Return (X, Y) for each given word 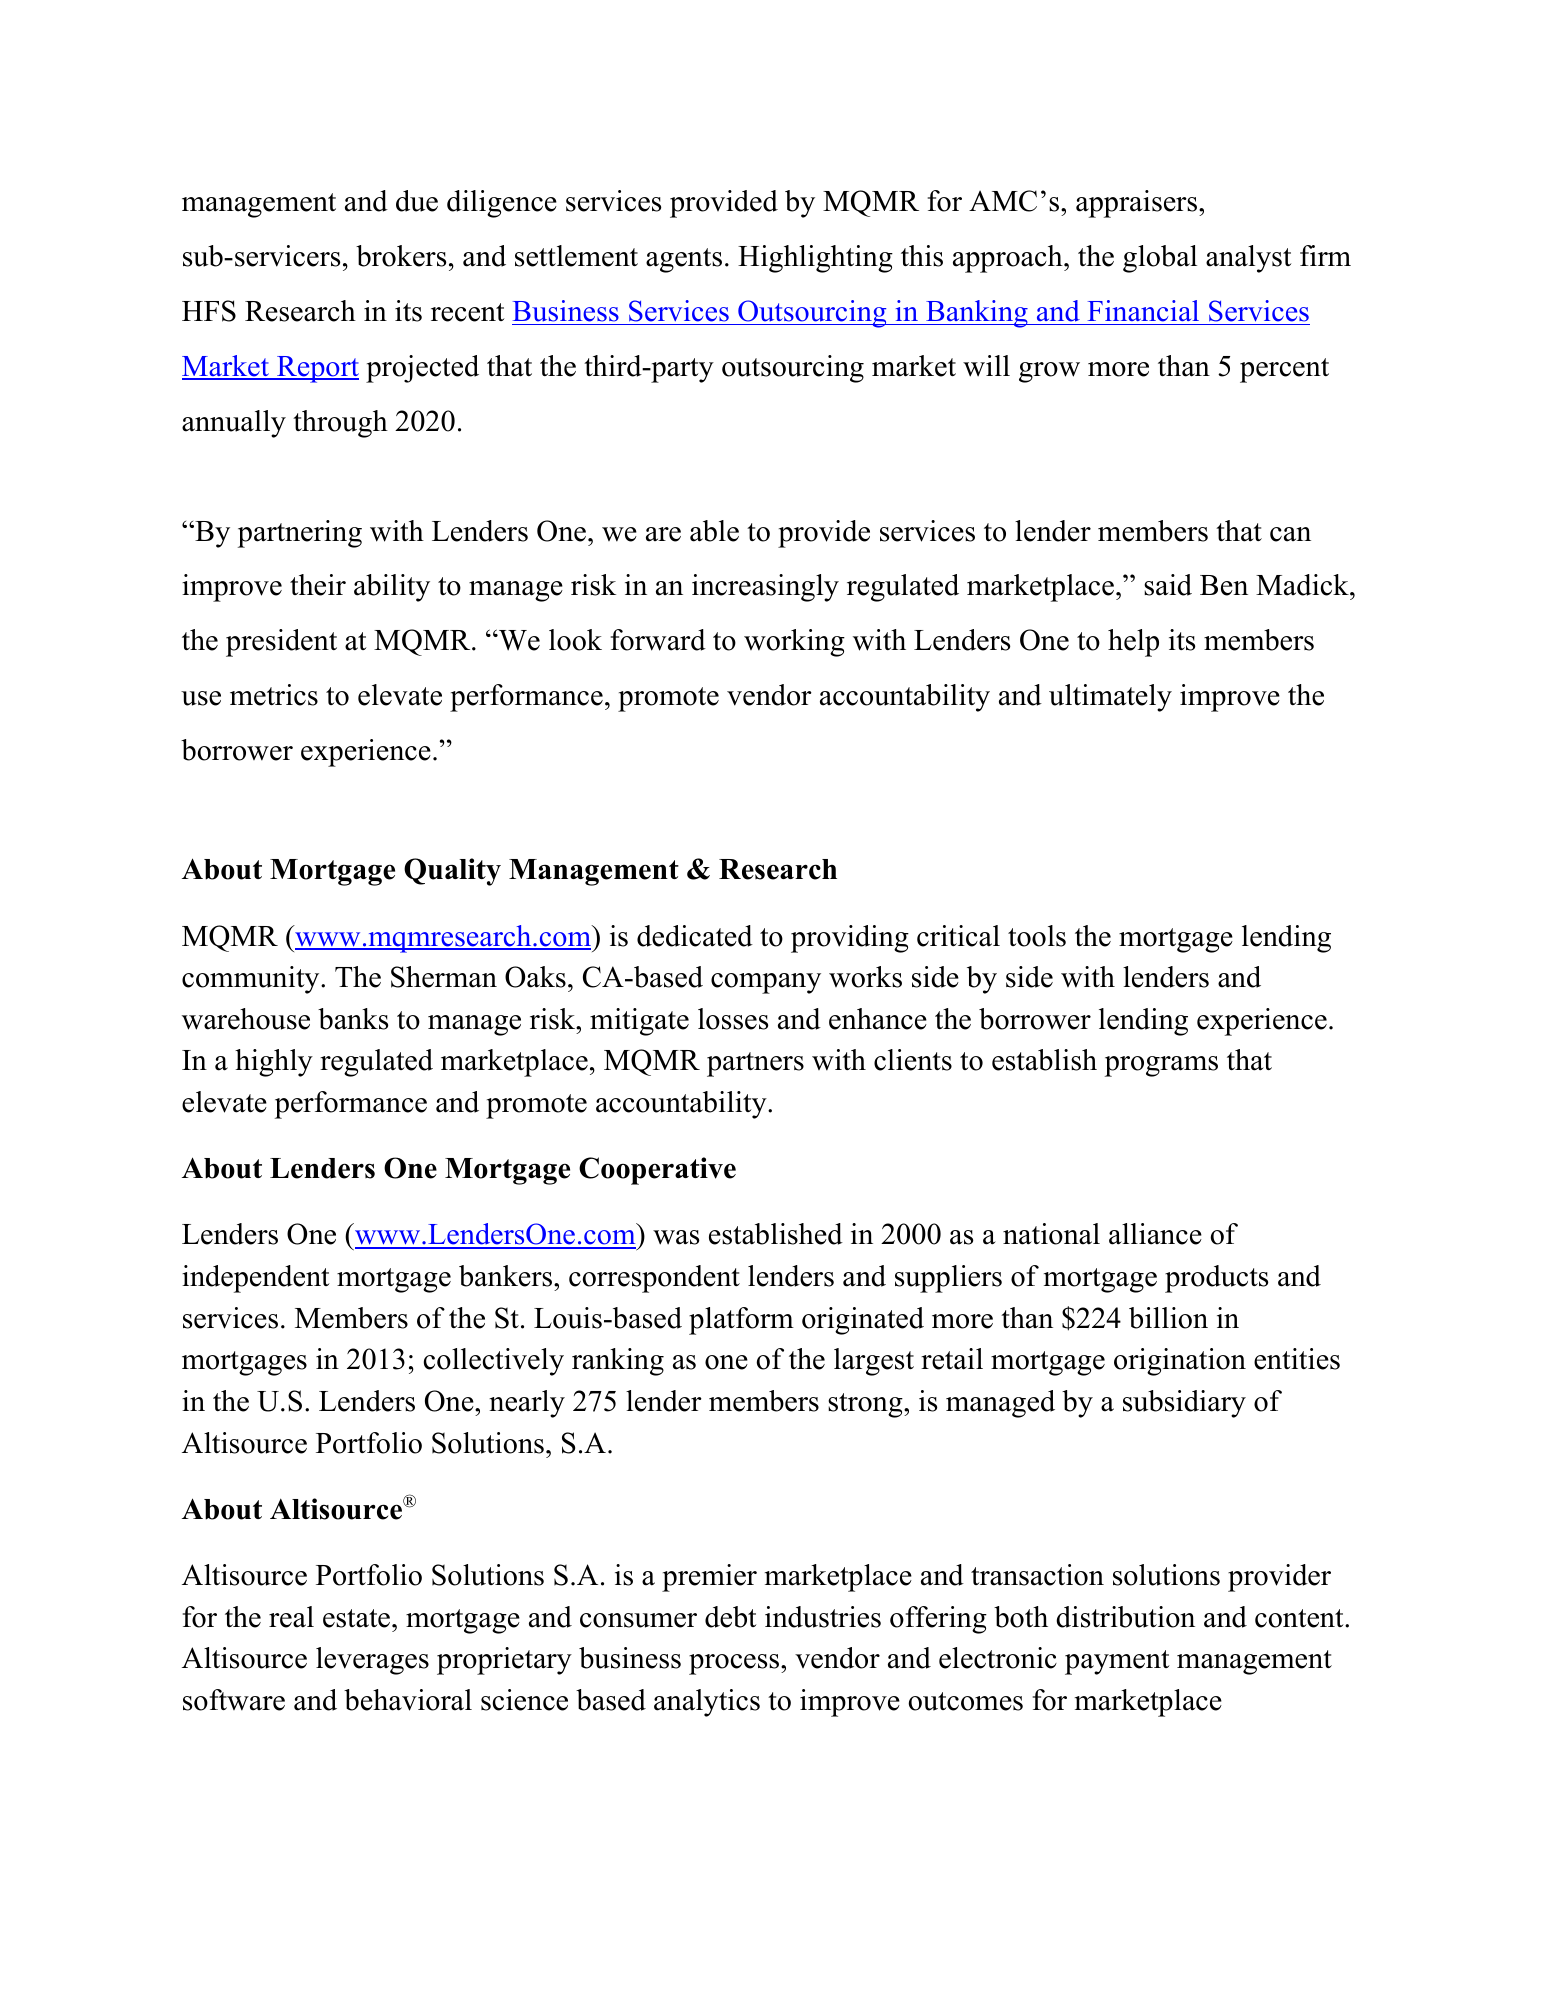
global (1160, 259)
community (252, 980)
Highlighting (815, 259)
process (735, 1664)
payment (1117, 1662)
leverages (372, 1661)
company (766, 983)
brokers (401, 256)
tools (1037, 936)
